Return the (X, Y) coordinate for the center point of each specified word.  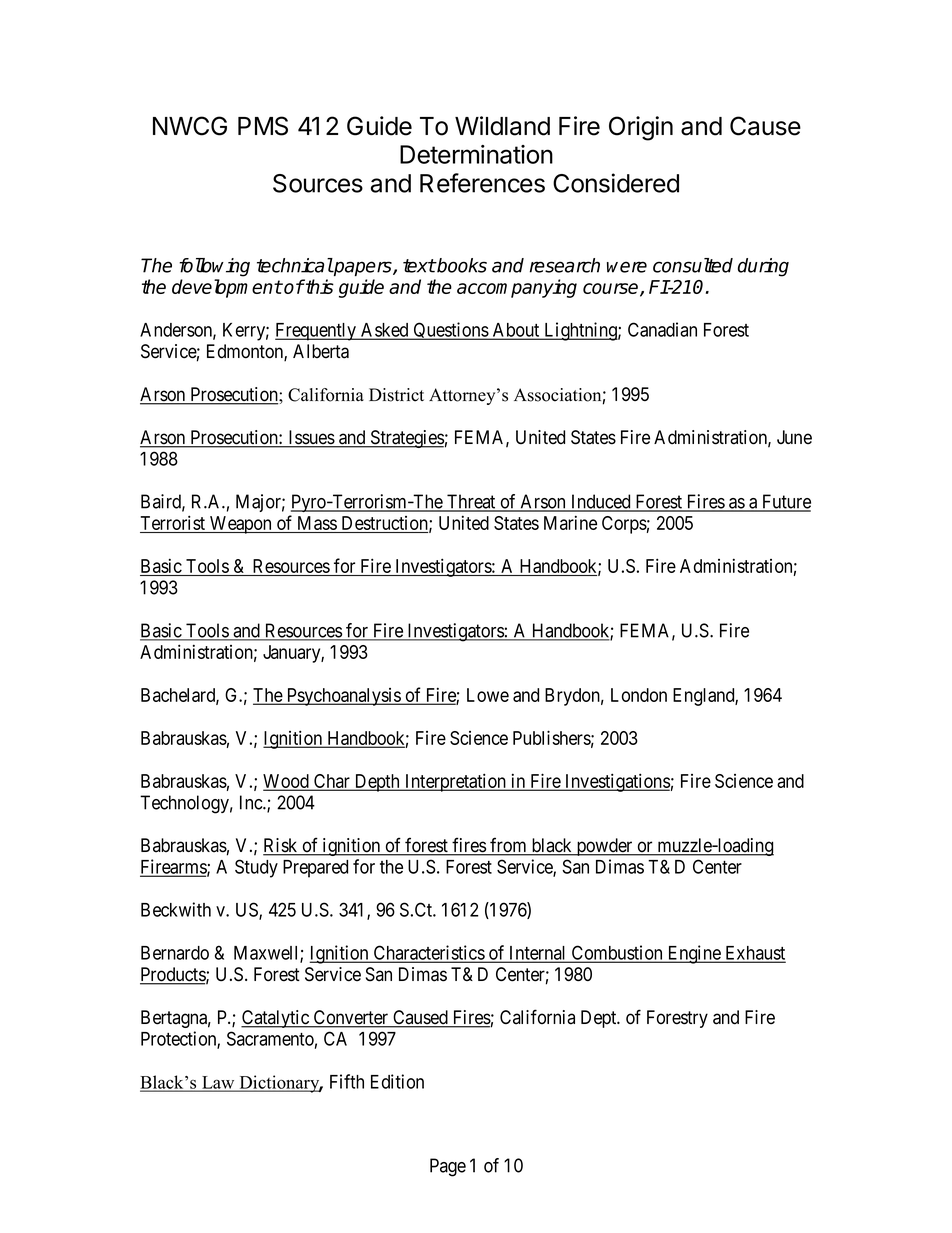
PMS (263, 126)
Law (218, 1083)
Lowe (488, 695)
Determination (476, 154)
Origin (641, 128)
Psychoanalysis (343, 697)
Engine (694, 954)
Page (448, 1167)
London (639, 695)
